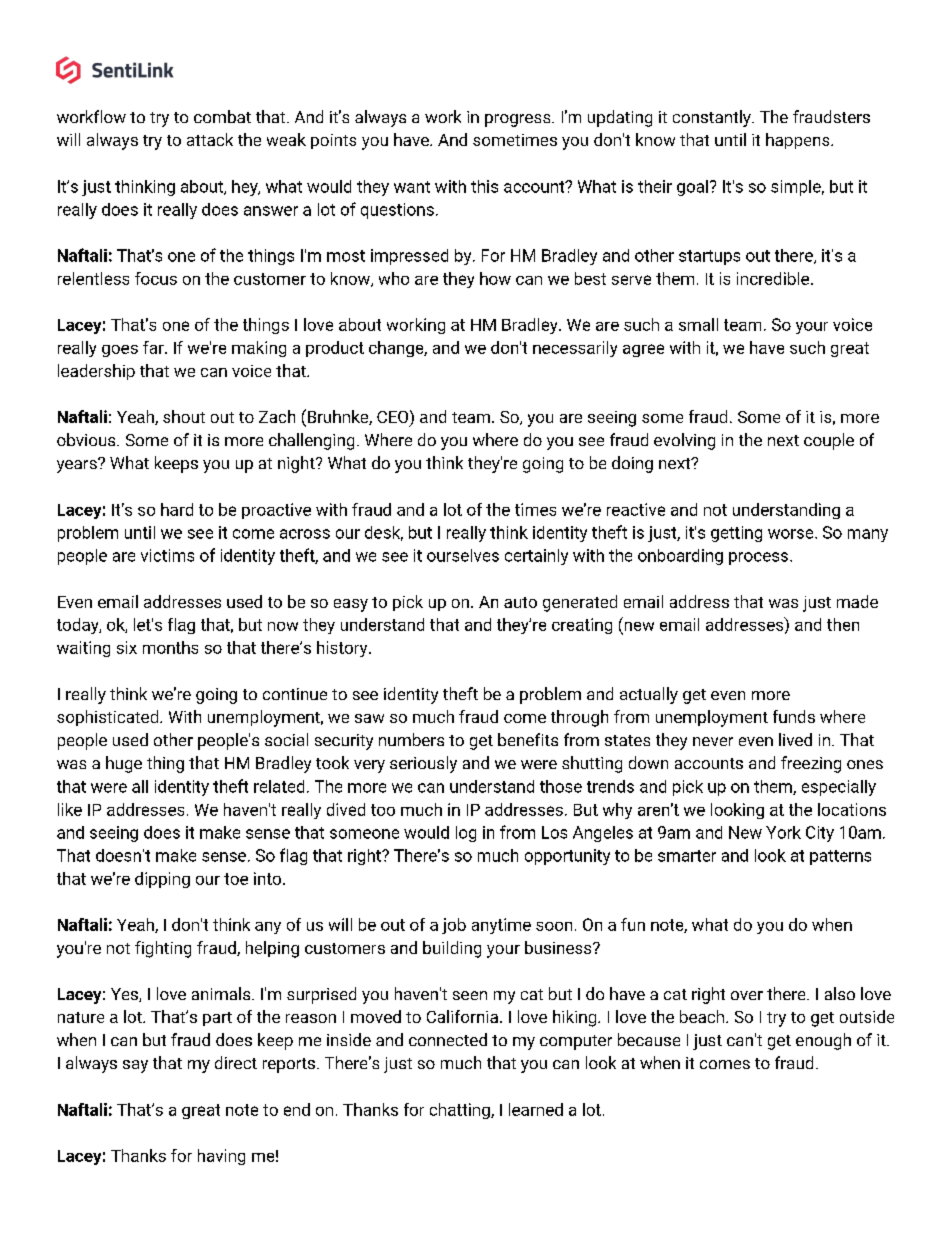  Describe the element at coordinates (698, 324) in the screenshot. I see `small` at that location.
